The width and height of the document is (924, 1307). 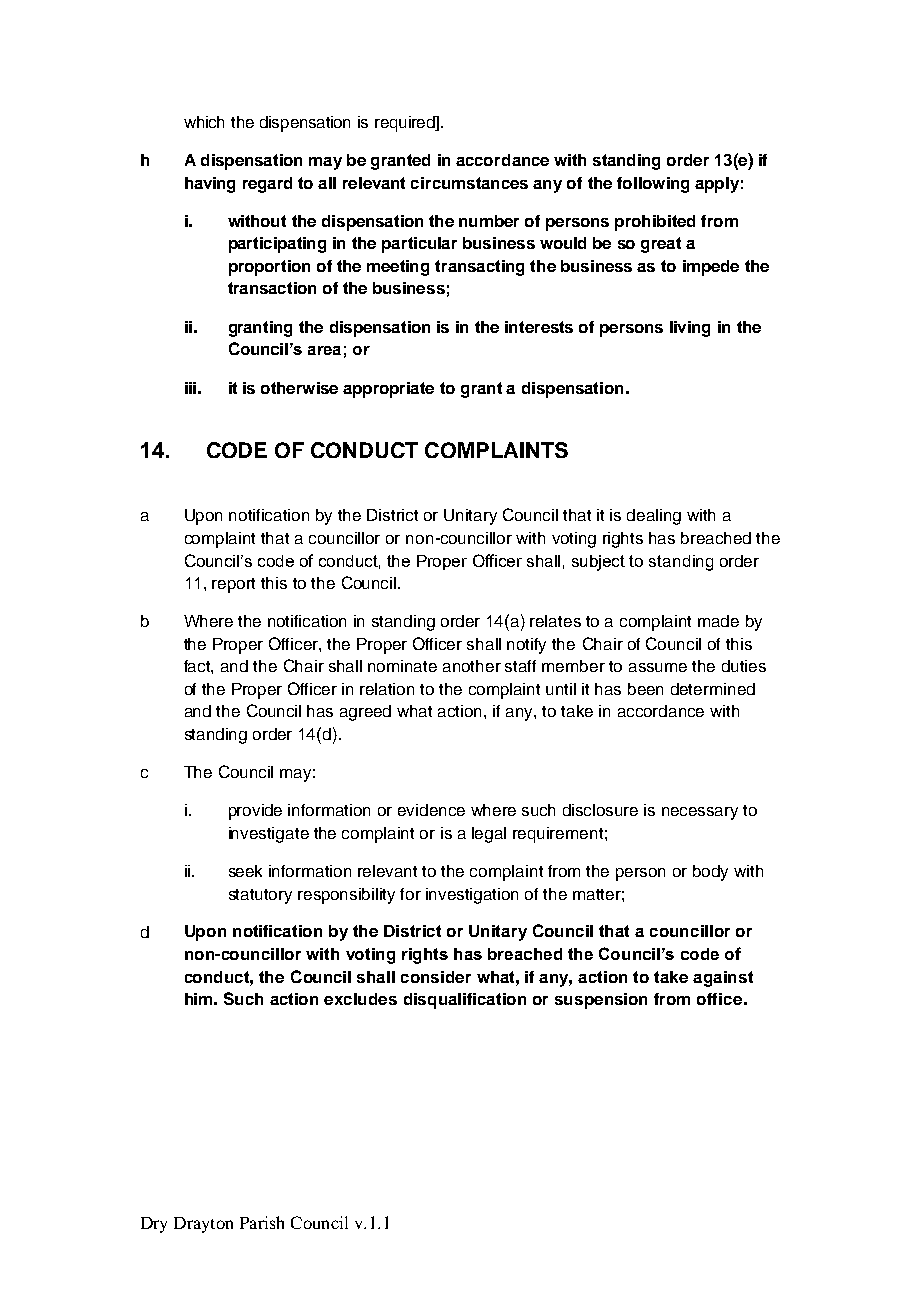 What do you see at coordinates (472, 666) in the document?
I see `another` at bounding box center [472, 666].
